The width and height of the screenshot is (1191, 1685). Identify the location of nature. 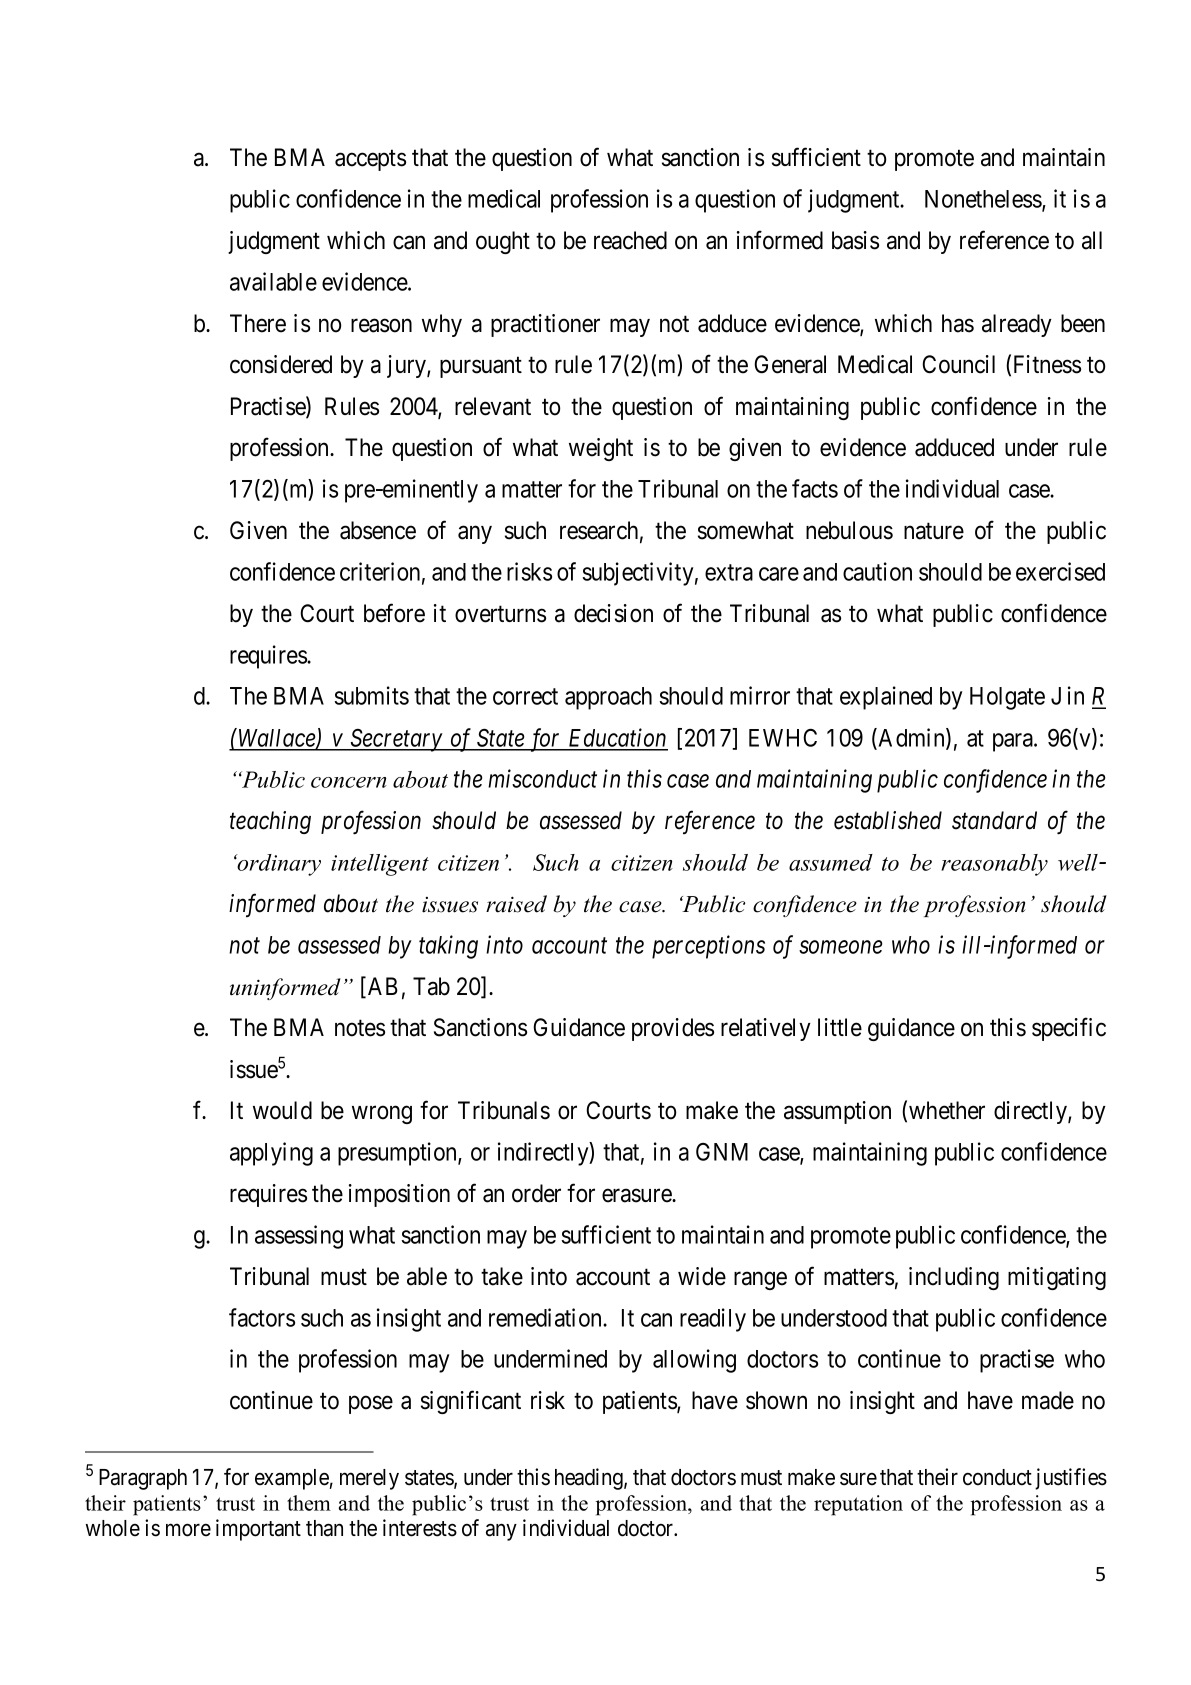
(934, 531).
